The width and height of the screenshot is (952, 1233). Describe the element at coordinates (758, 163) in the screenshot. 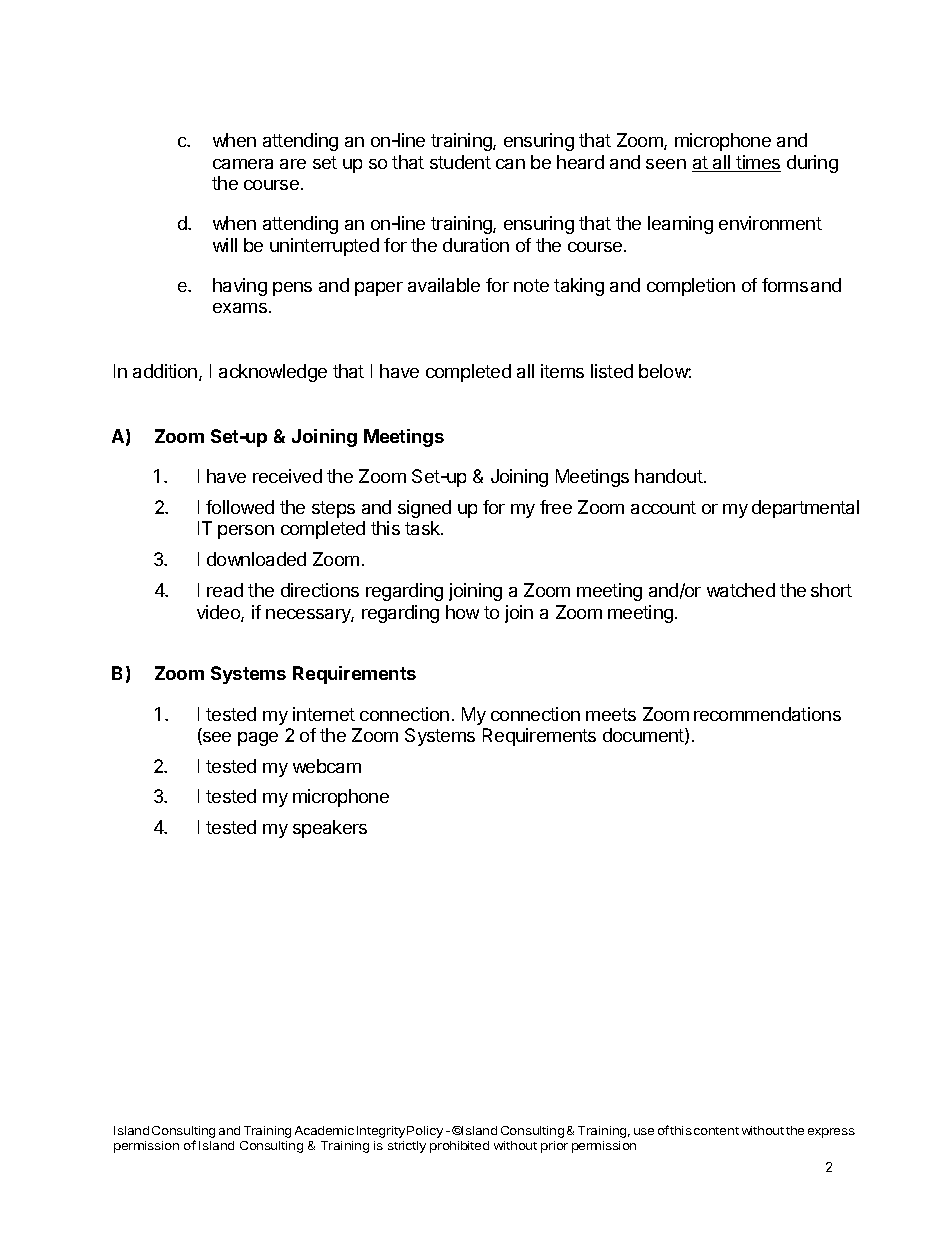

I see `times` at that location.
